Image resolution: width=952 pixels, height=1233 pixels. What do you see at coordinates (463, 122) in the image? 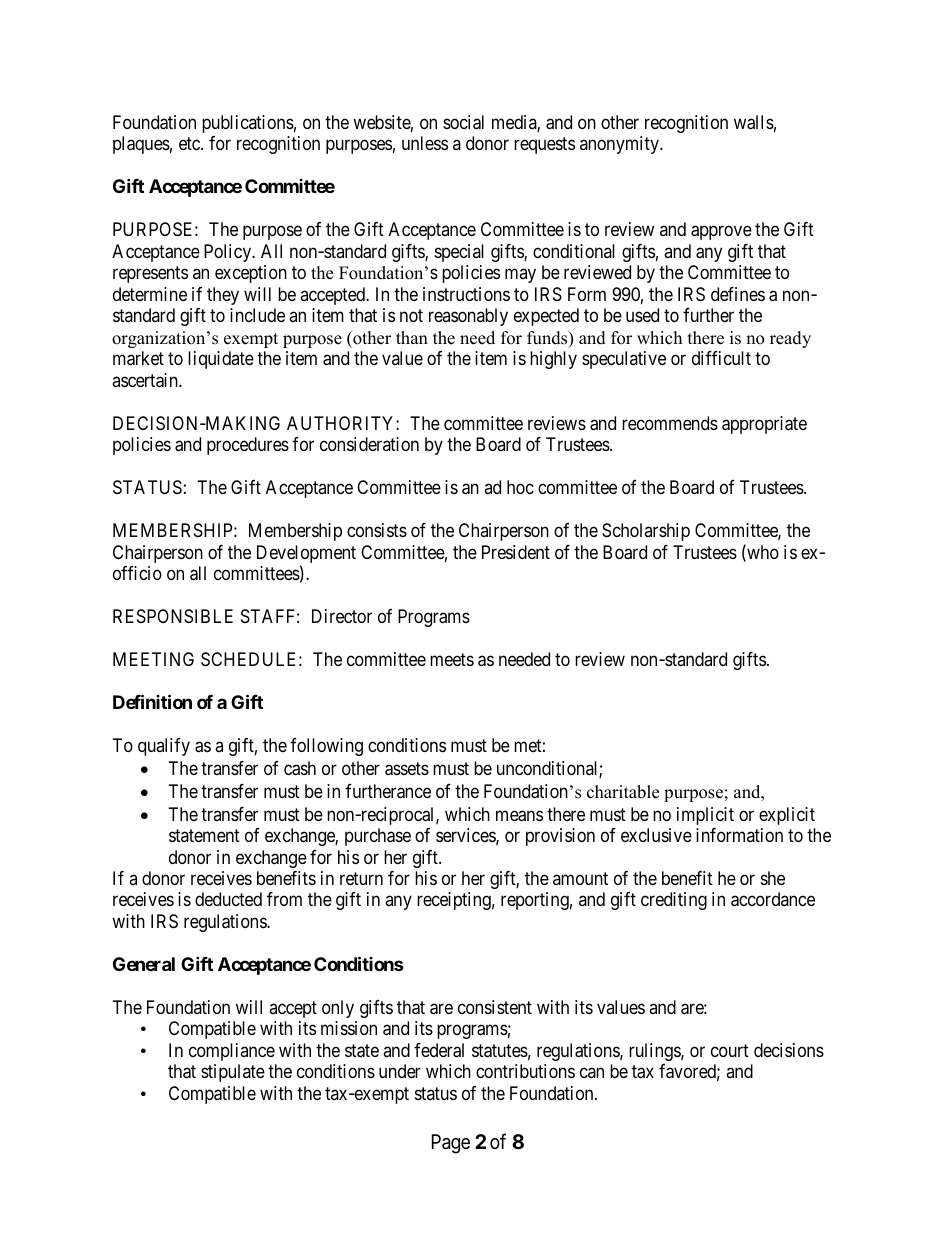
I see `social` at bounding box center [463, 122].
